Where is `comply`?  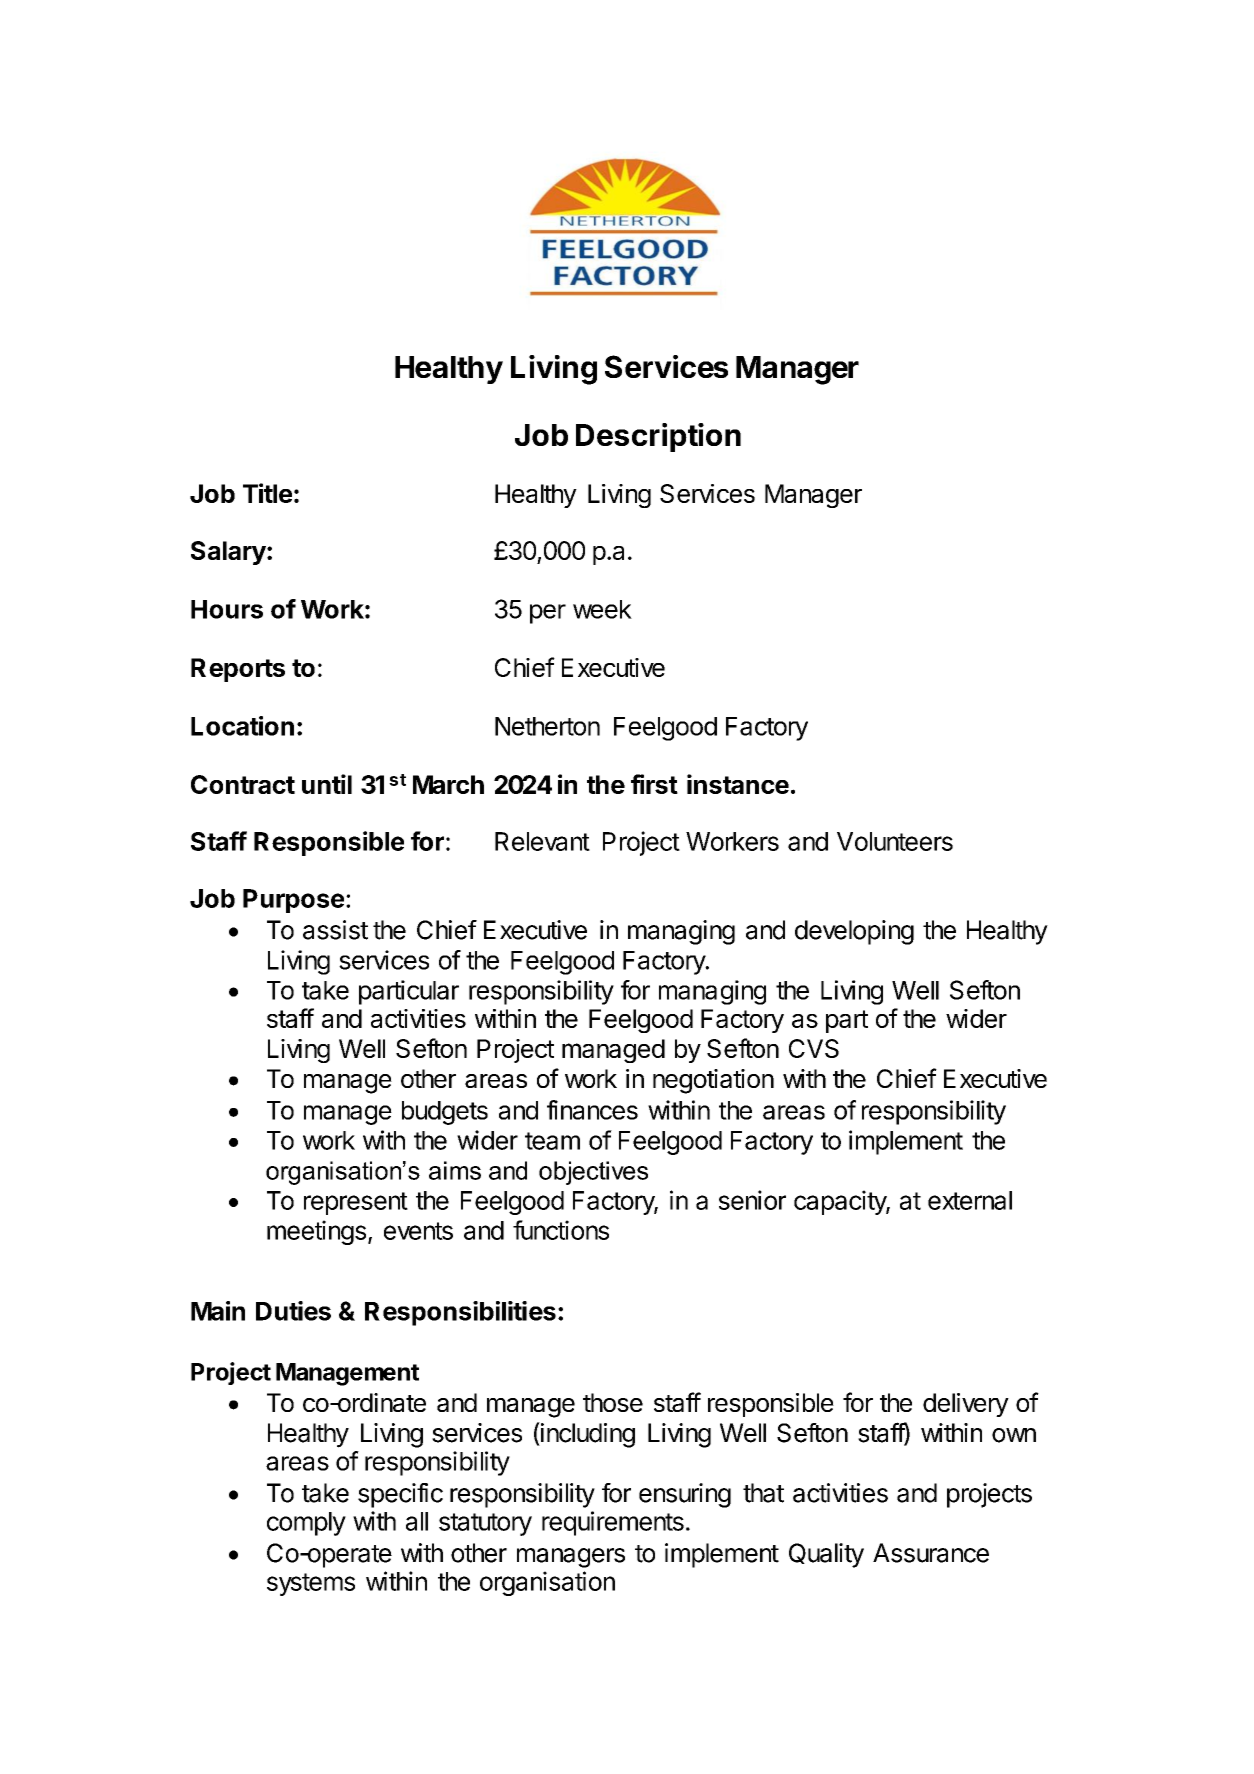
comply is located at coordinates (306, 1524).
